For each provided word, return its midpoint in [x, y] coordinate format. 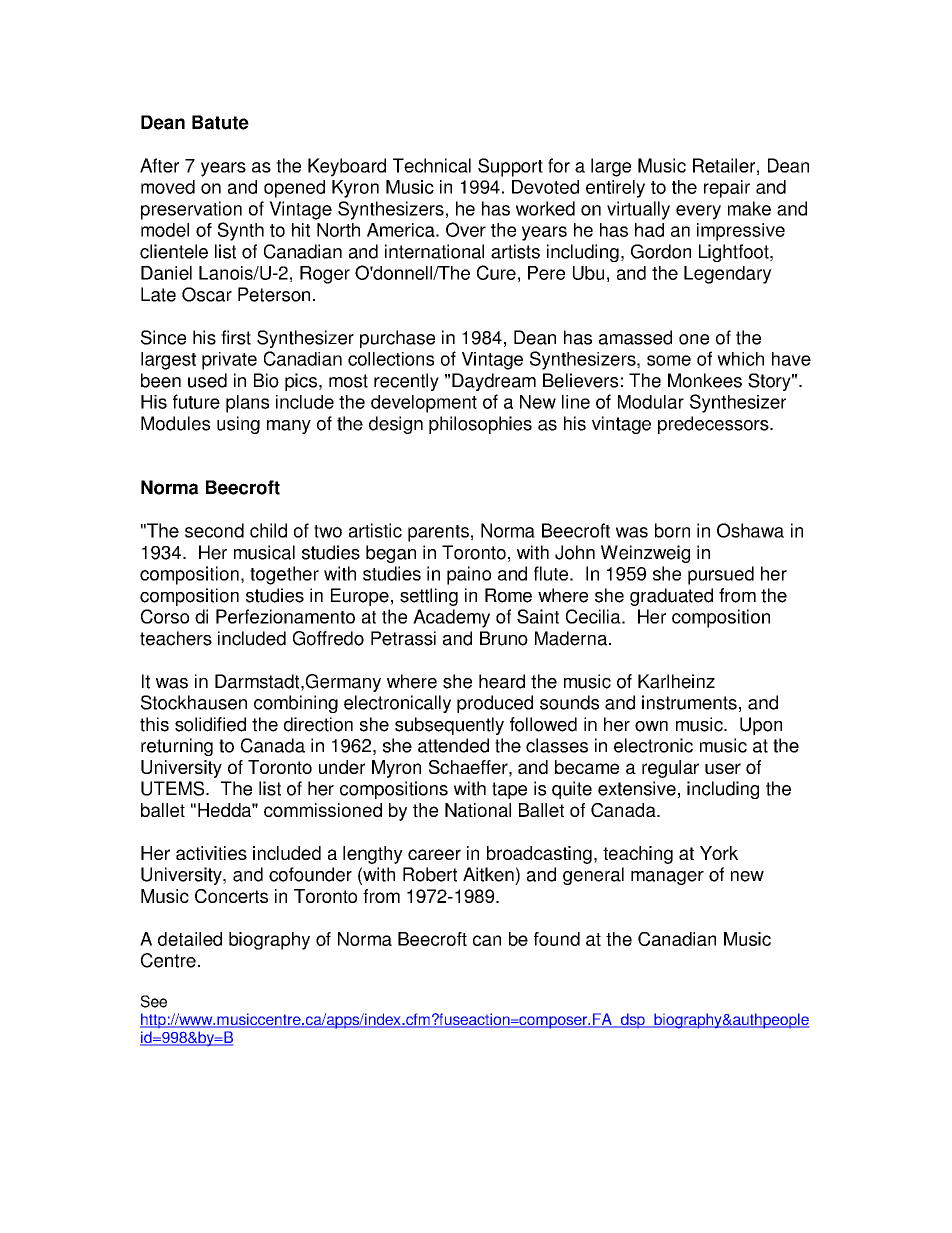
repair [727, 189]
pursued [721, 575]
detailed [190, 939]
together [284, 575]
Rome [508, 595]
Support [510, 167]
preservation [191, 210]
